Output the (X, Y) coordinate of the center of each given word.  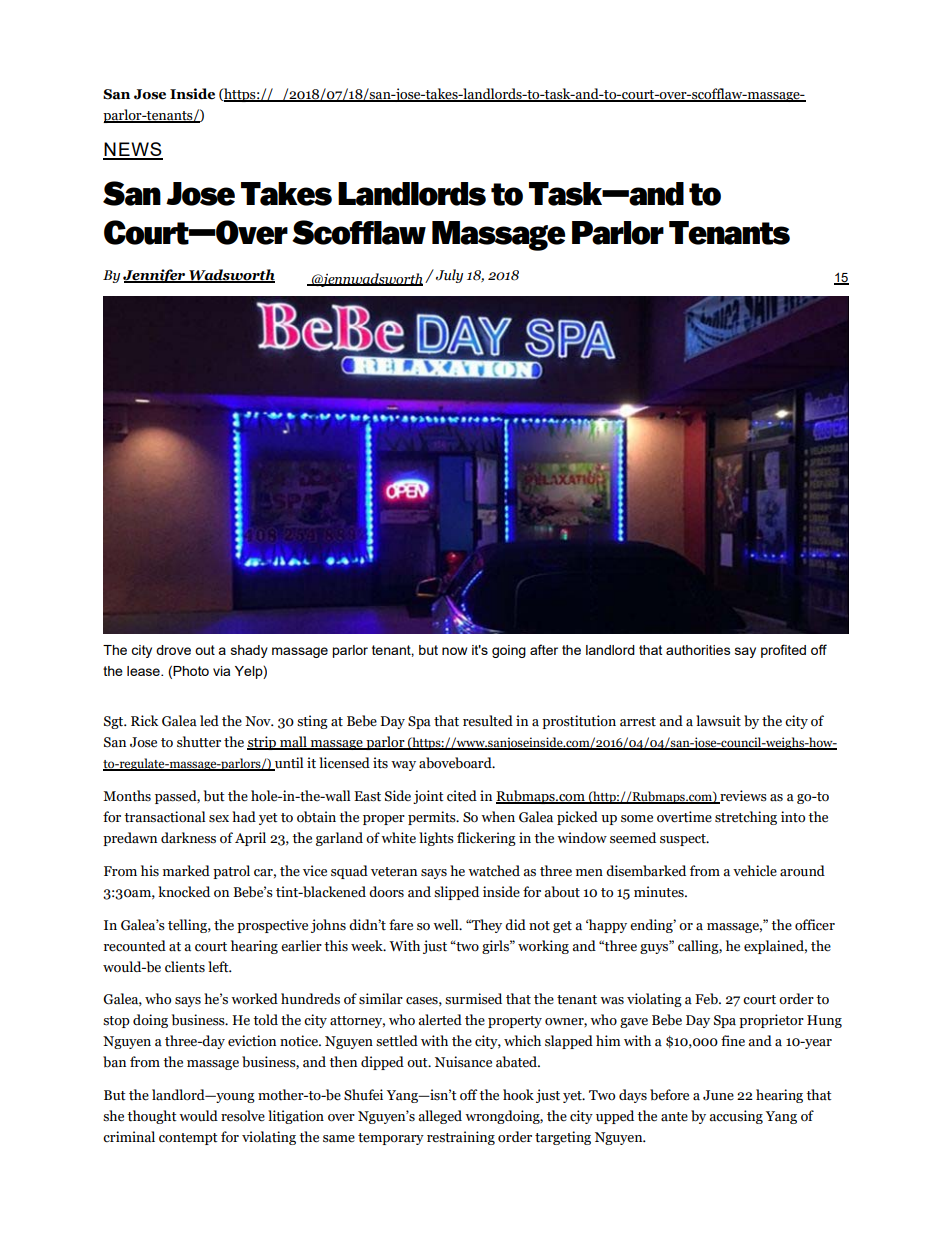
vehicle (755, 871)
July (449, 276)
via (221, 671)
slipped (456, 893)
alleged (440, 1117)
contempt (188, 1139)
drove (173, 650)
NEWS (133, 150)
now (454, 651)
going (509, 651)
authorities (698, 650)
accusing (736, 1117)
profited (783, 651)
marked (186, 871)
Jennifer (155, 276)
